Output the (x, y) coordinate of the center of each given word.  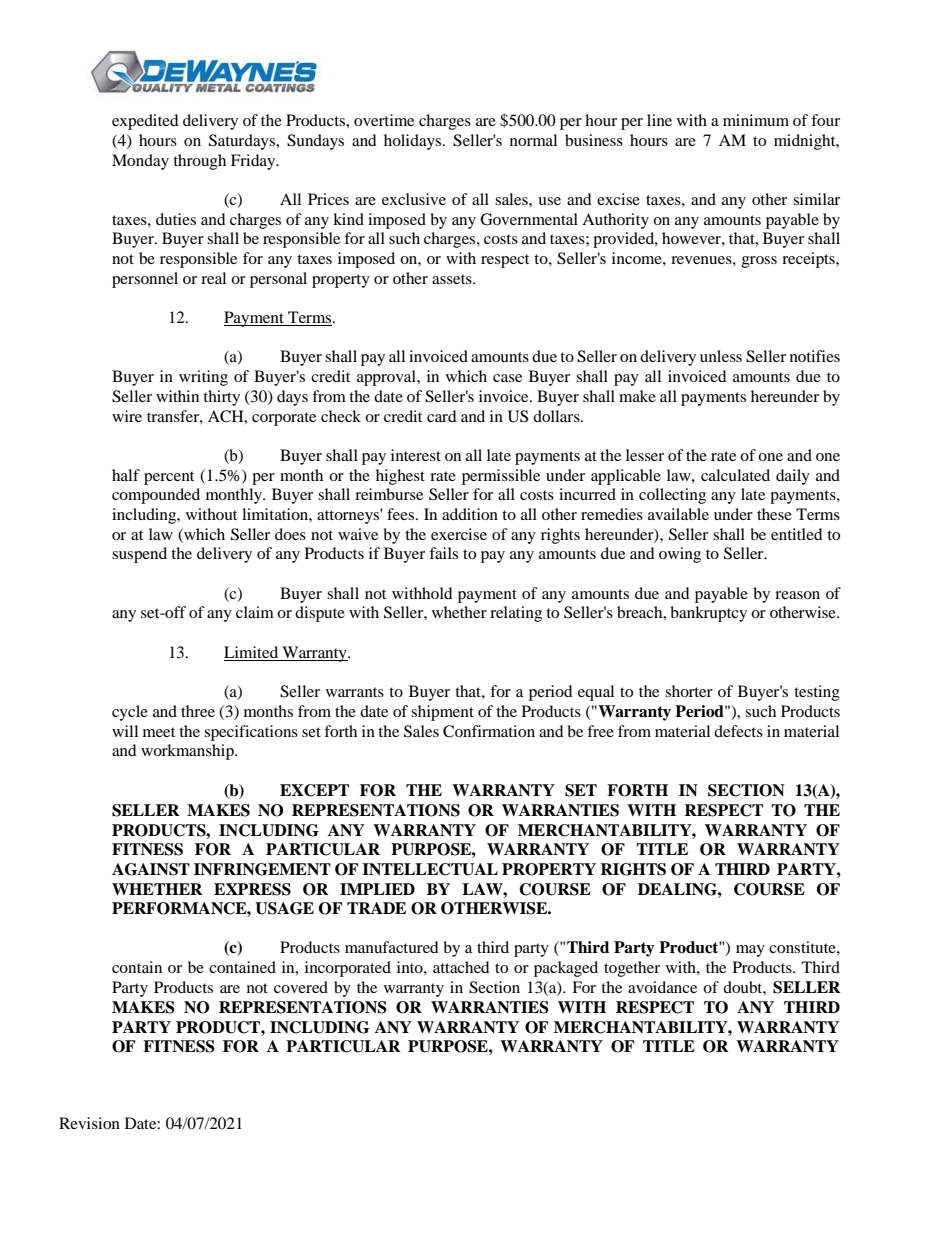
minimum (756, 120)
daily (793, 477)
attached (461, 967)
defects (738, 731)
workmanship (188, 752)
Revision (89, 1123)
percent (169, 478)
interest (416, 455)
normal (533, 140)
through (199, 162)
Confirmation (489, 731)
